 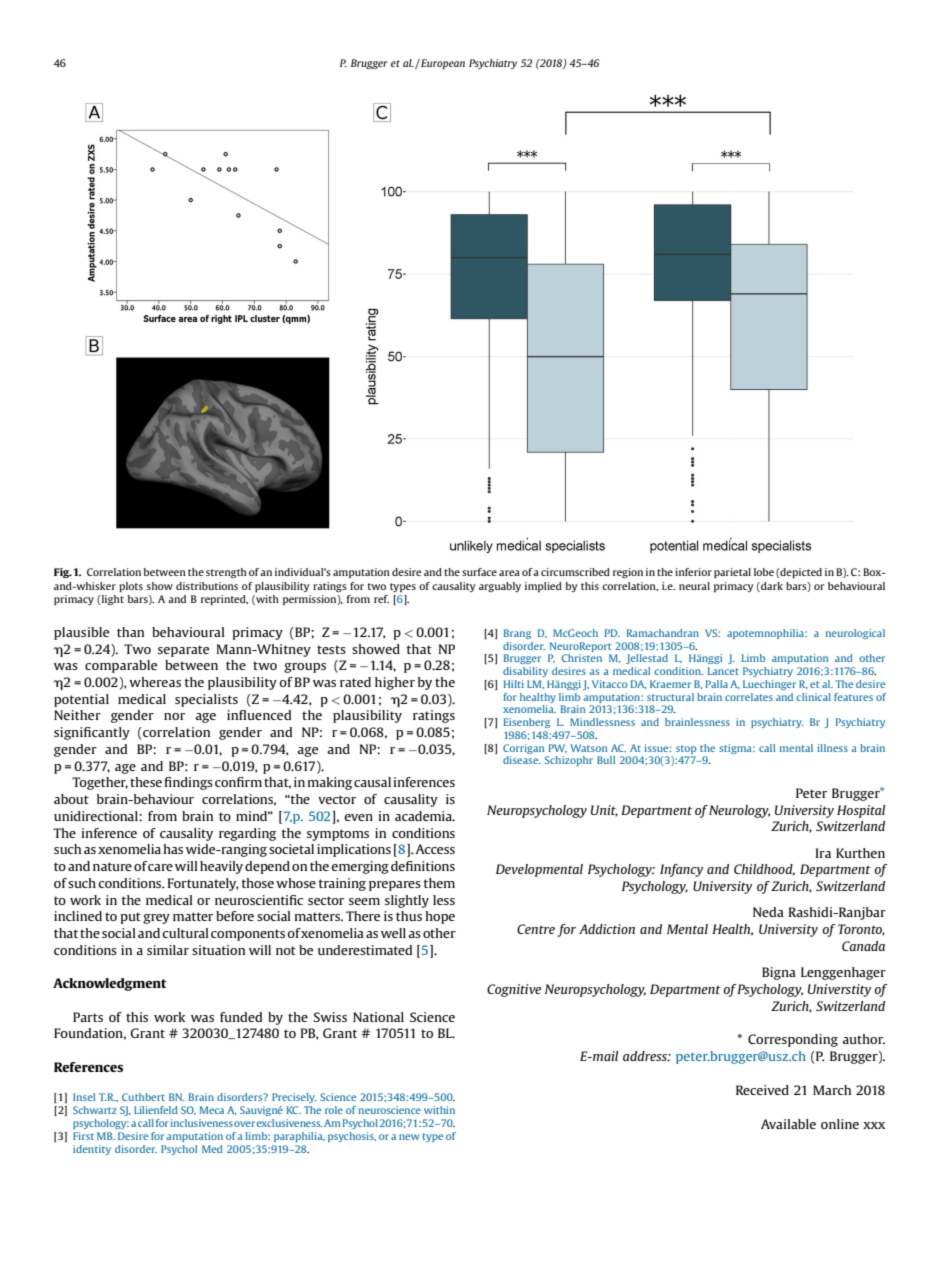 I want to click on lobe, so click(x=764, y=572).
